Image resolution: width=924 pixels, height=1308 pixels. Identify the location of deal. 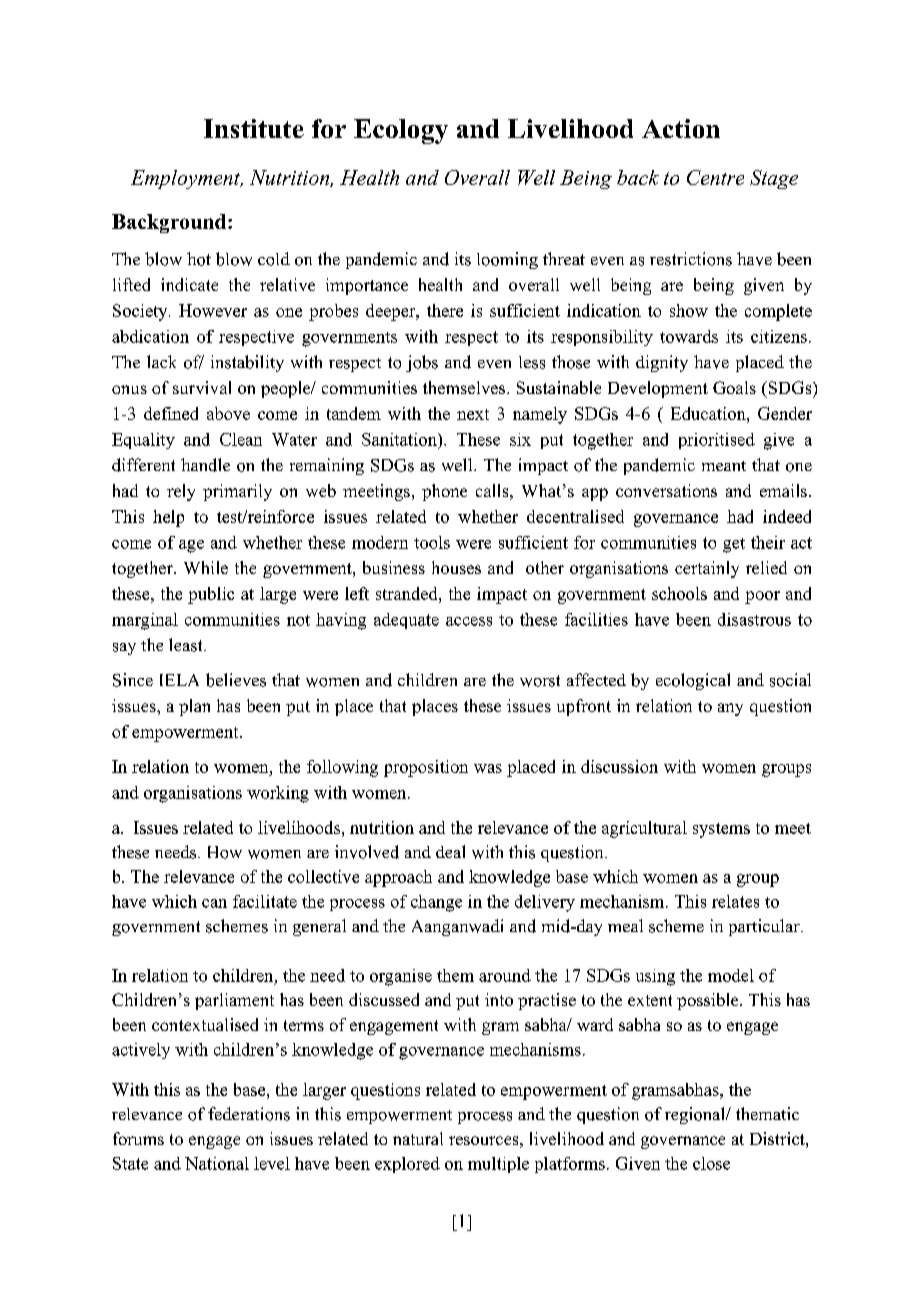
(450, 851).
